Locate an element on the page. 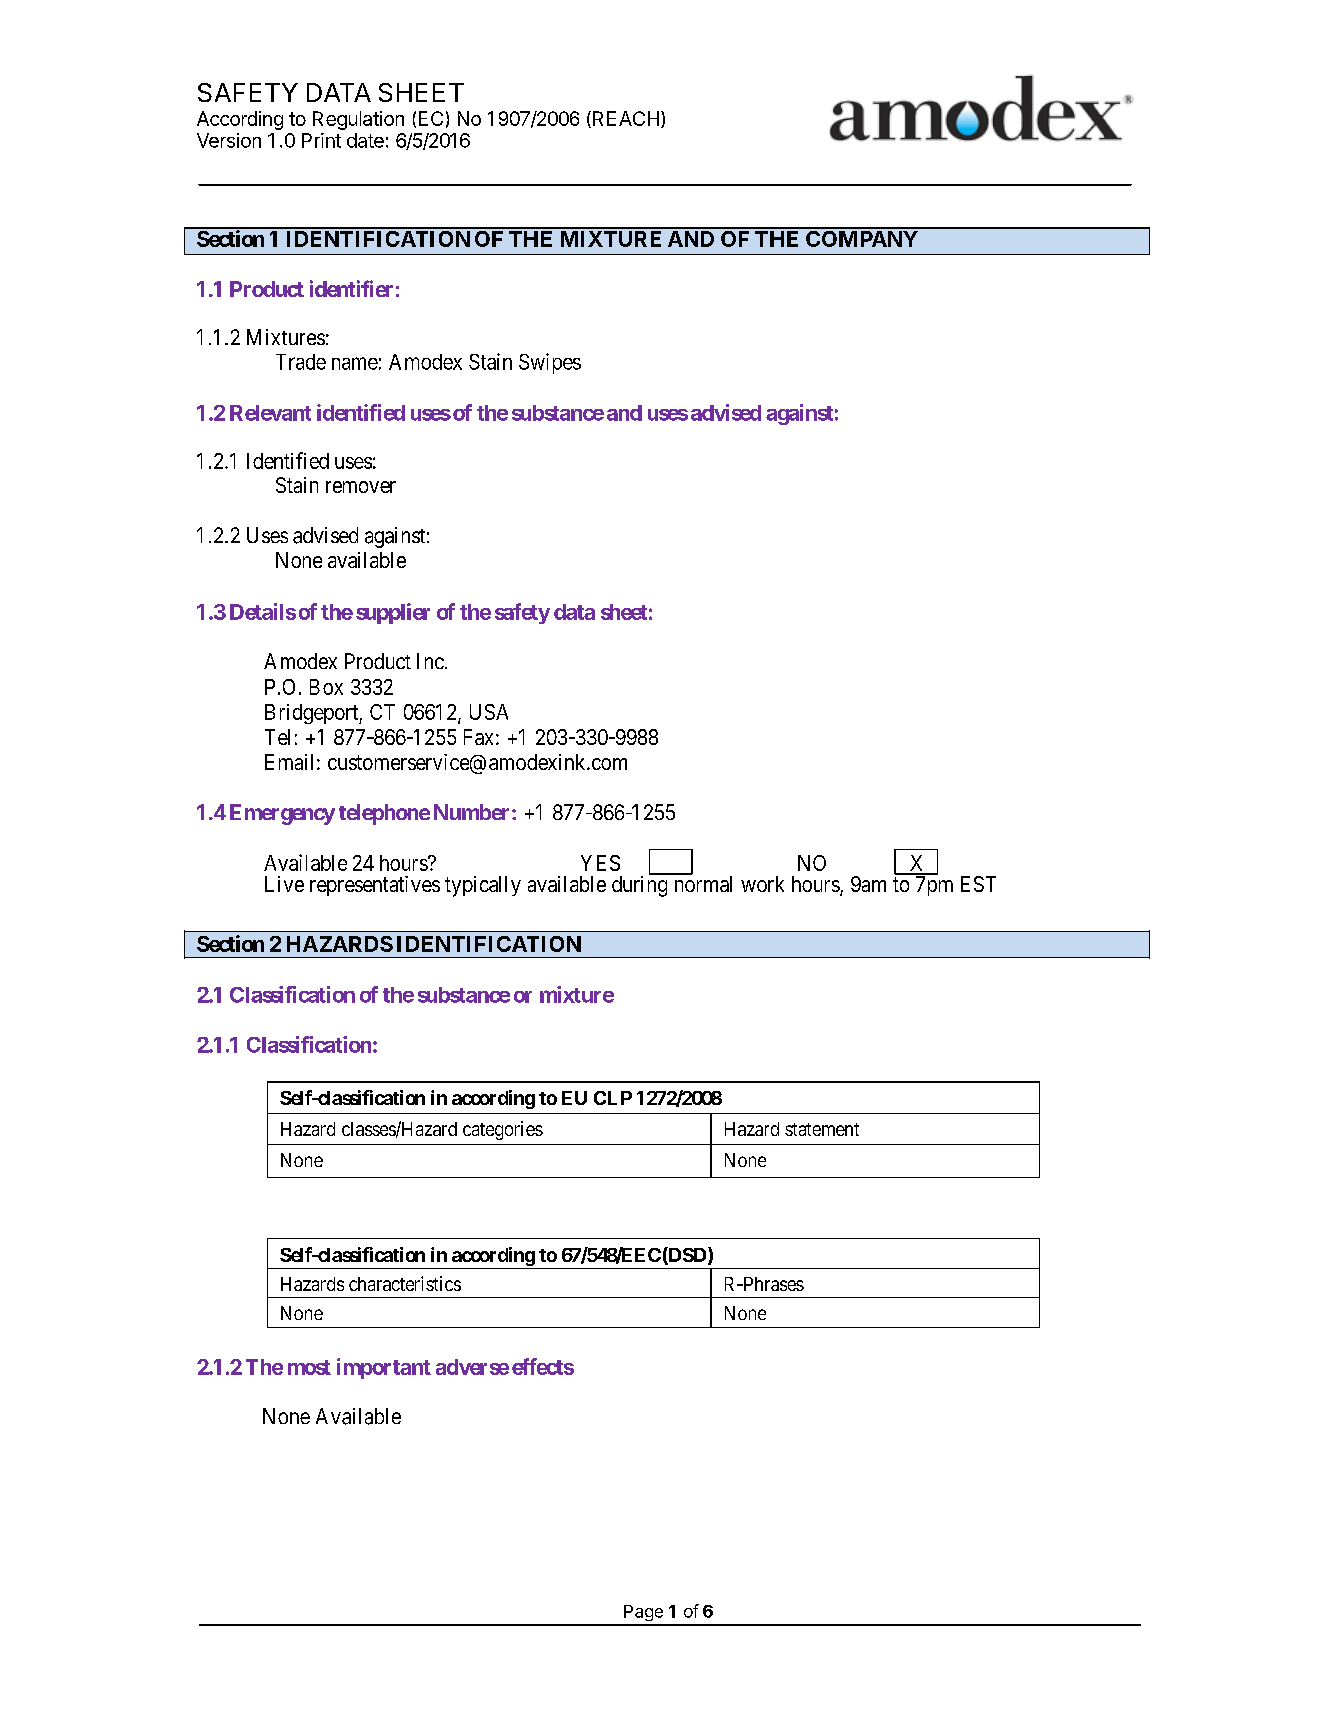  characteristics is located at coordinates (405, 1283).
